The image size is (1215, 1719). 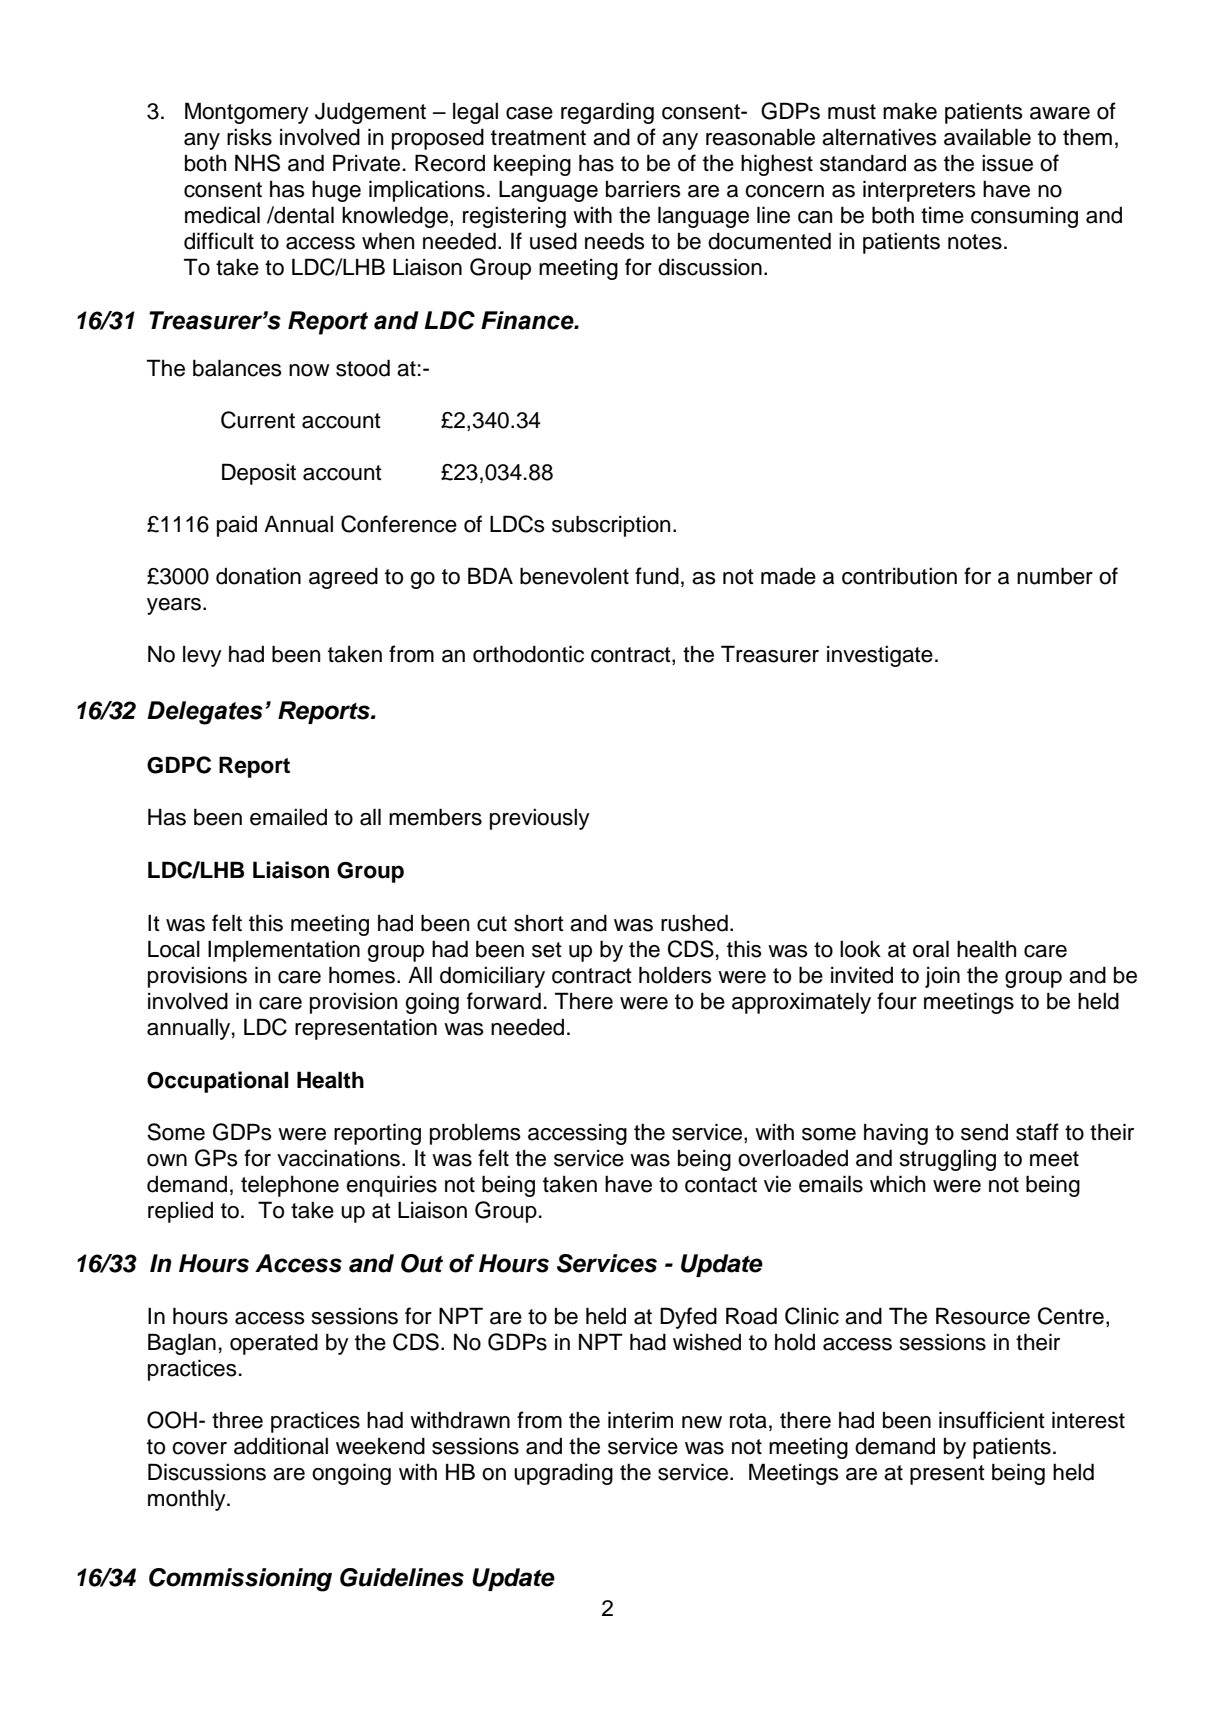 I want to click on Commissioning, so click(x=240, y=1580).
